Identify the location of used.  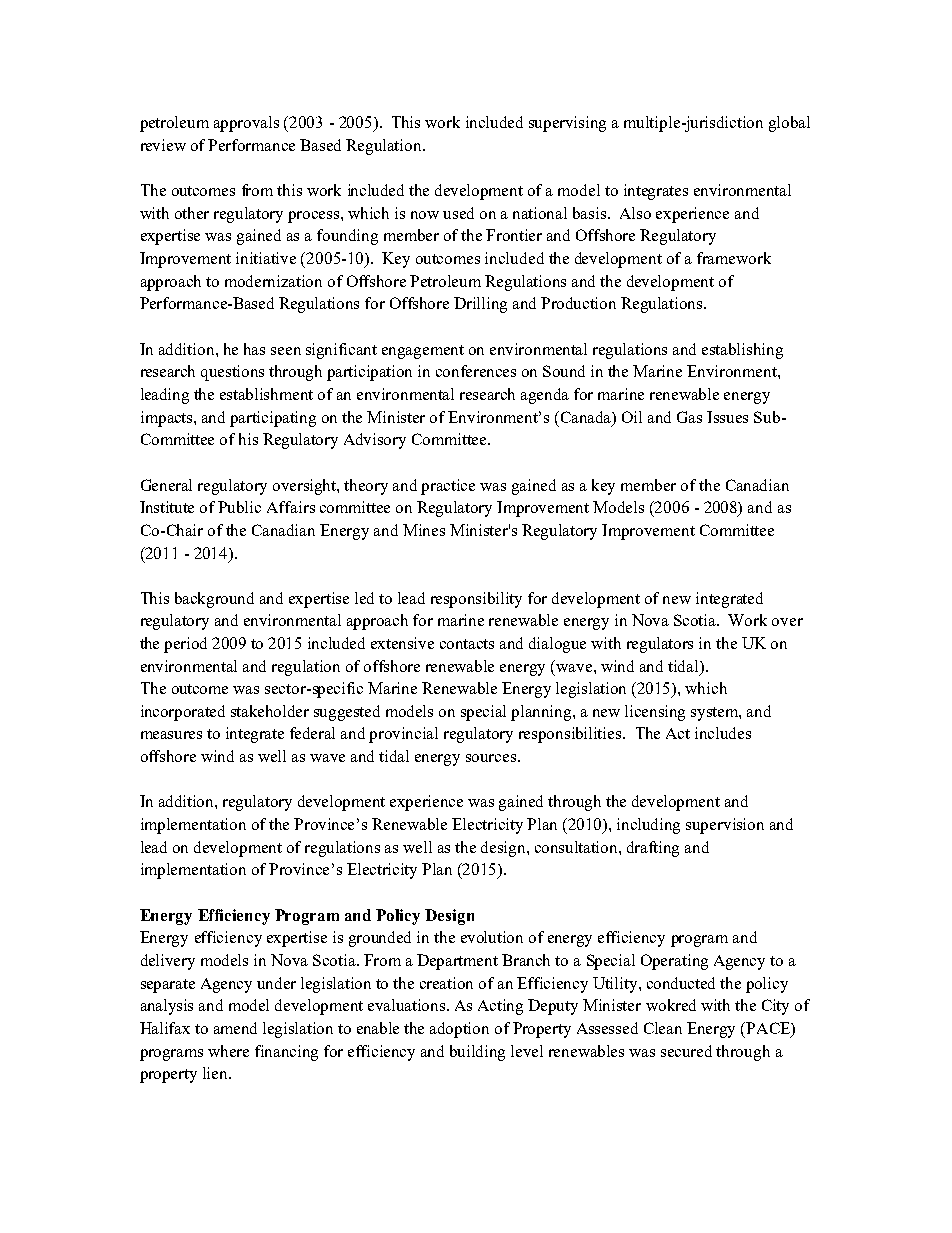
(458, 213).
